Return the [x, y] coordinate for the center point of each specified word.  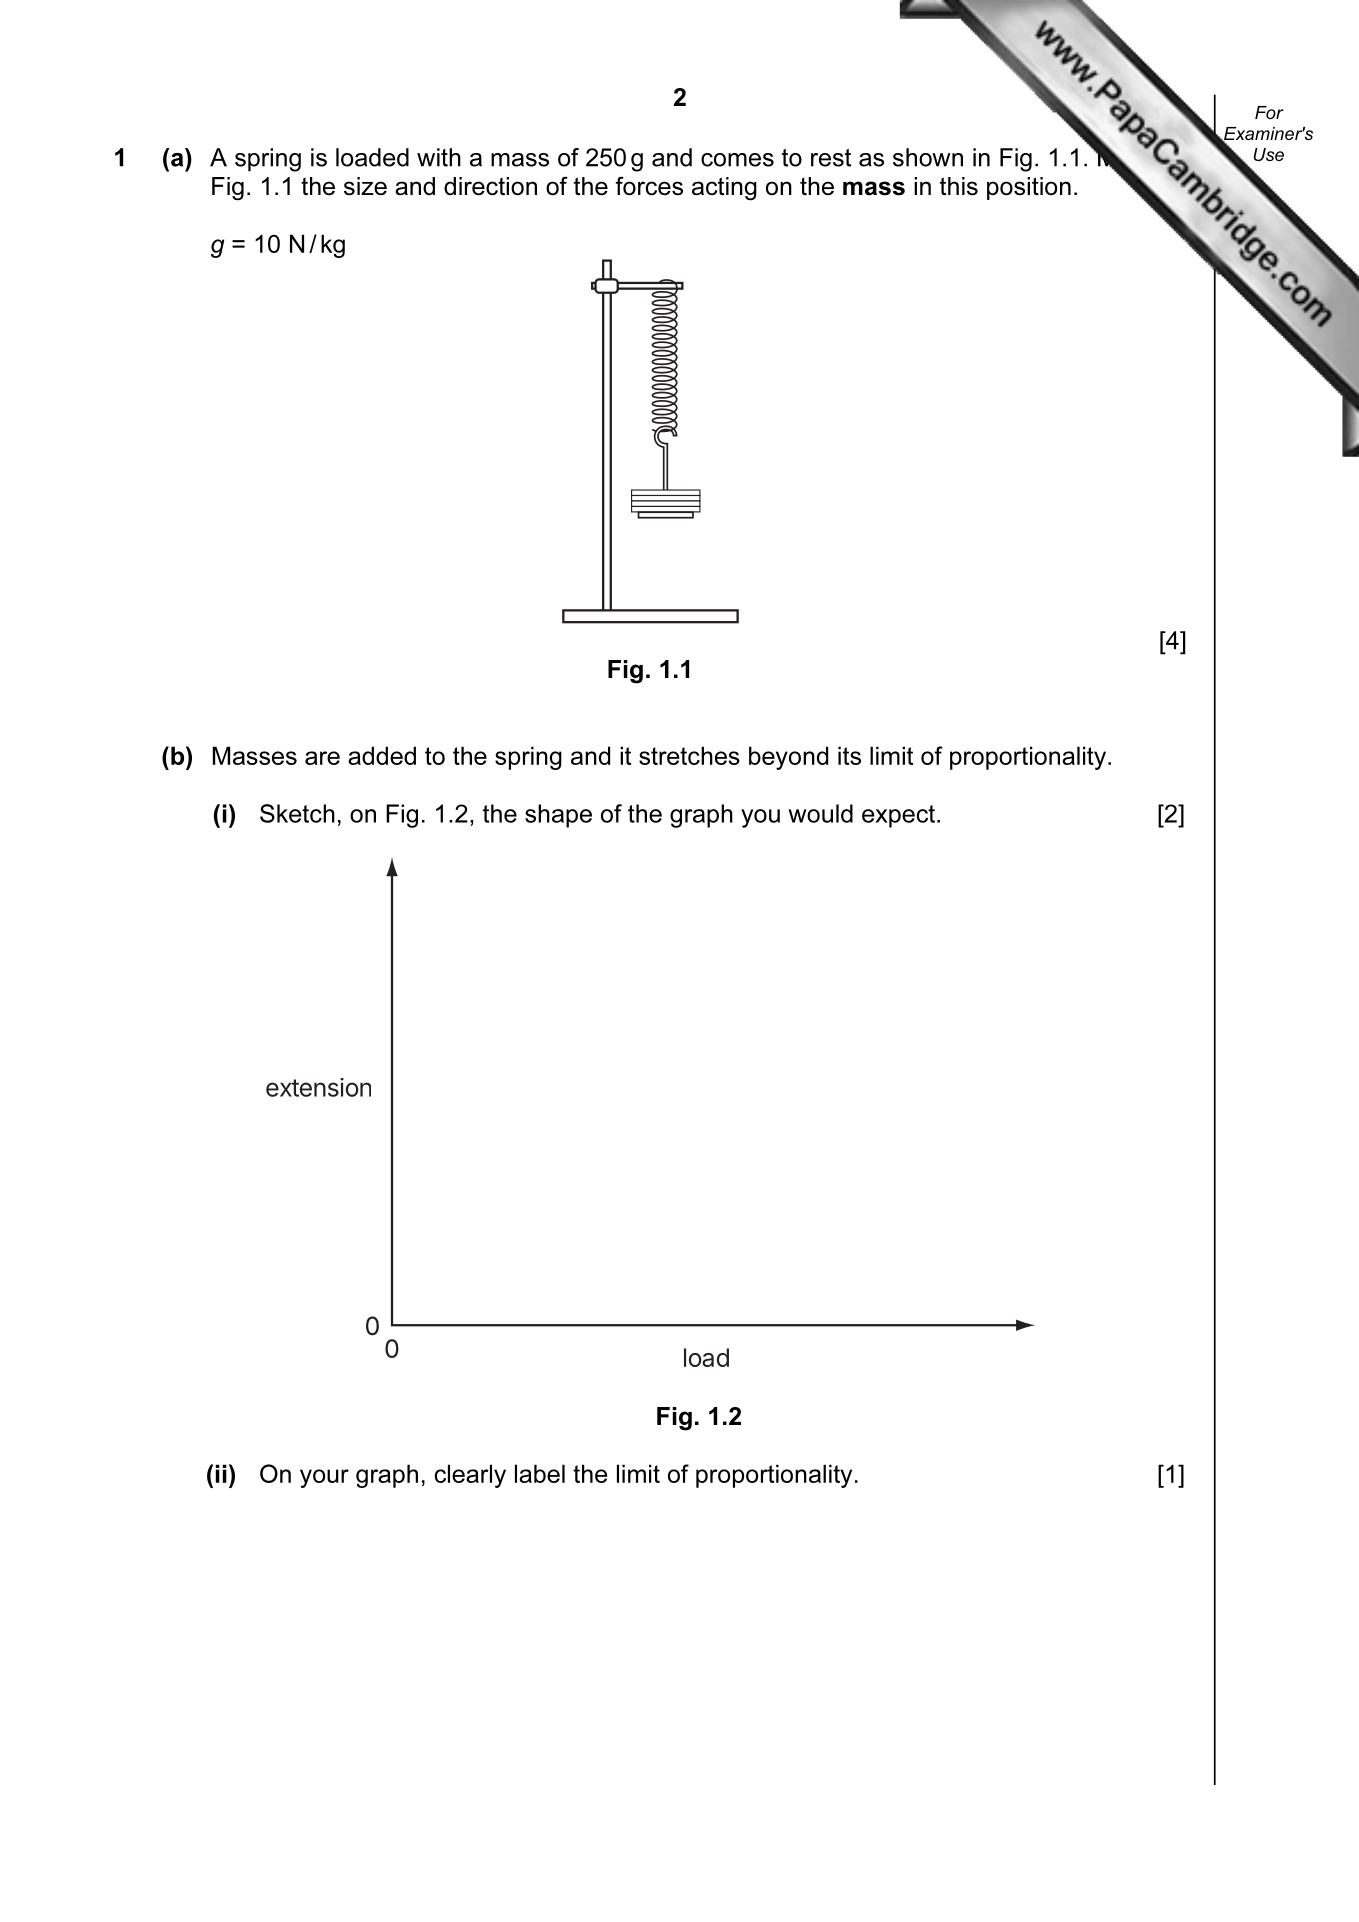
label [540, 1473]
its [849, 755]
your [324, 1478]
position [1029, 188]
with [439, 157]
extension [318, 1087]
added [382, 755]
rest [831, 158]
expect [898, 816]
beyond [788, 758]
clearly [470, 1476]
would [820, 813]
